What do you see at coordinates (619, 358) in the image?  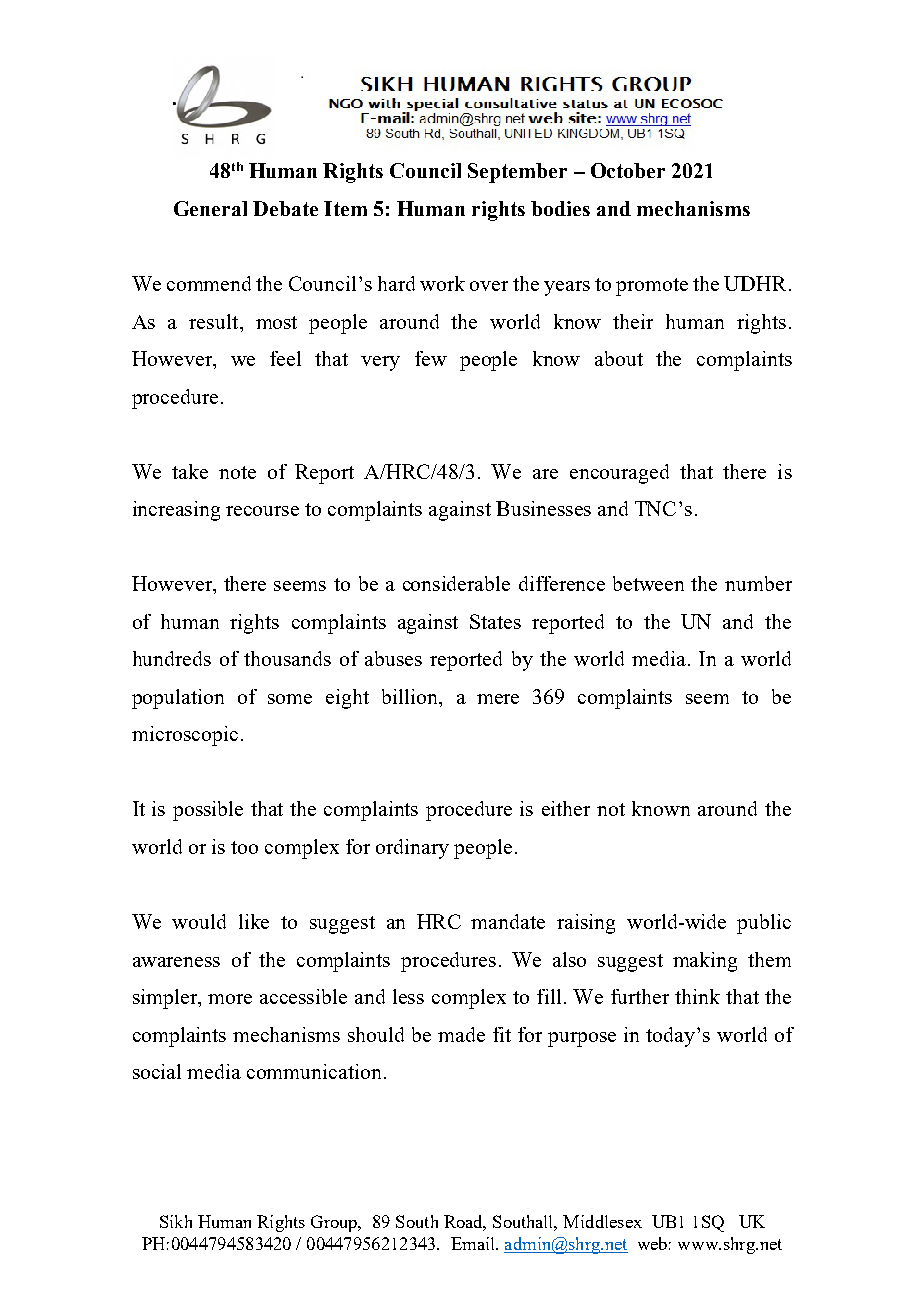 I see `about` at bounding box center [619, 358].
